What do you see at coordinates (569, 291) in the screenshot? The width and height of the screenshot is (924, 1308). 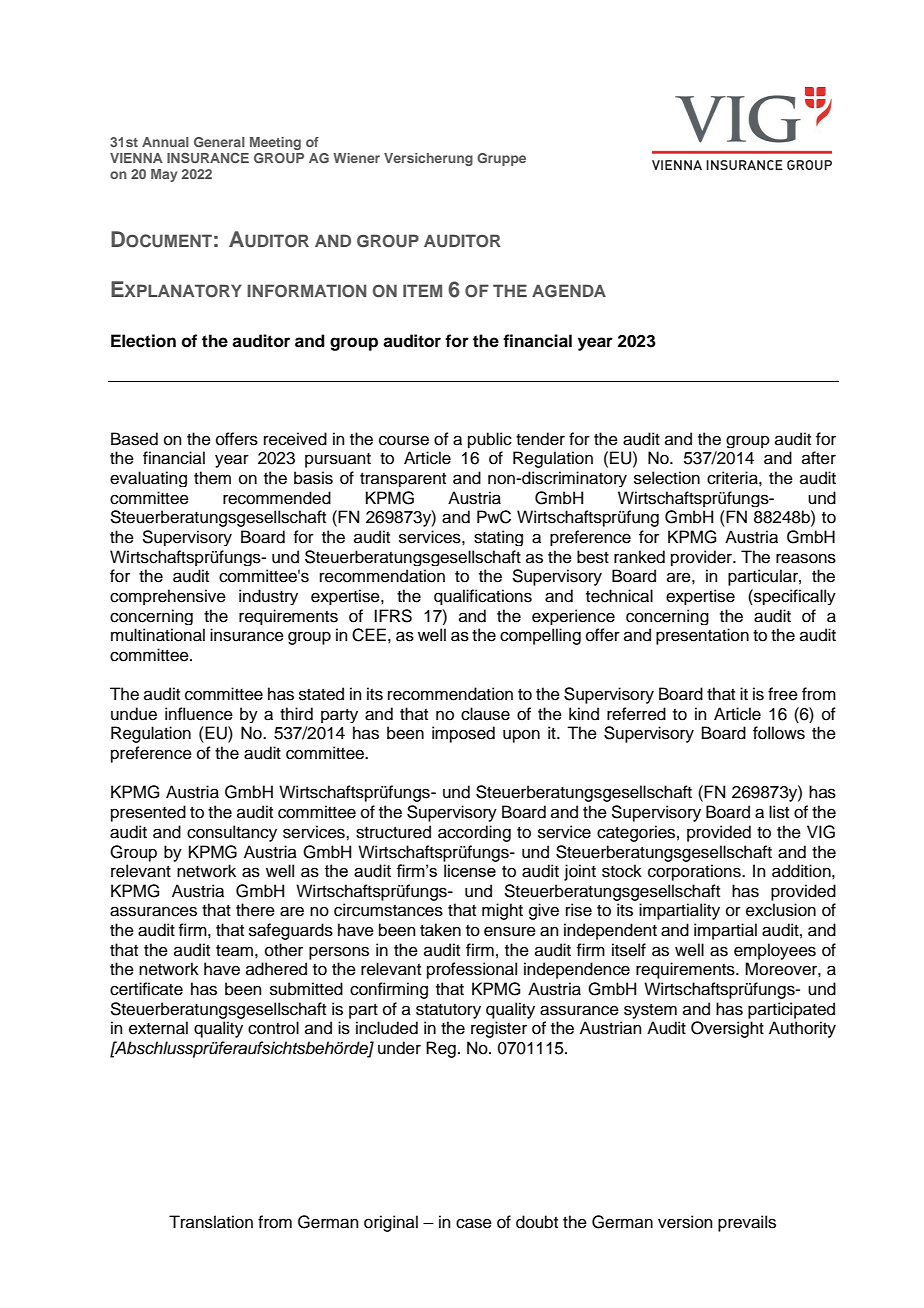 I see `AGENDA` at bounding box center [569, 291].
